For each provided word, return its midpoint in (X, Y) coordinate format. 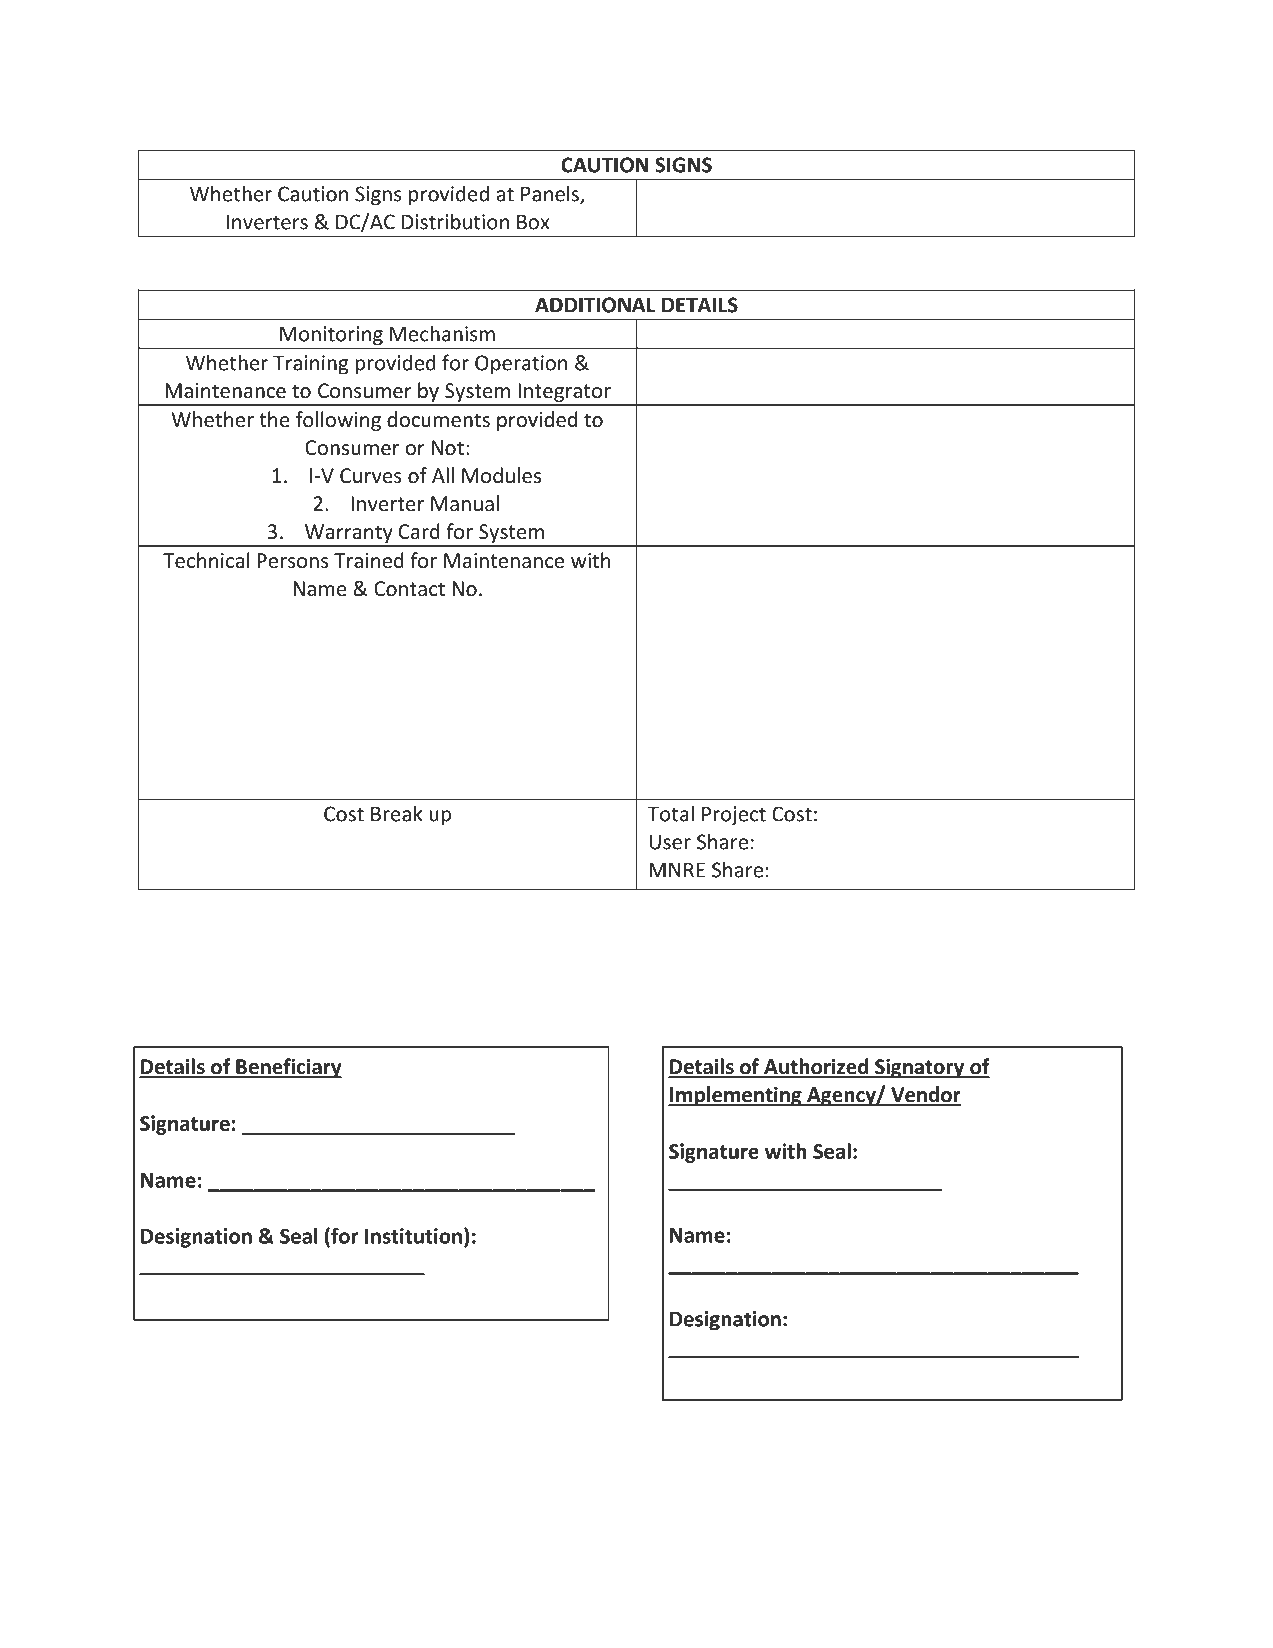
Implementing (736, 1096)
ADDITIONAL (595, 305)
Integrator (564, 394)
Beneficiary (288, 1068)
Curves (371, 475)
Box (533, 222)
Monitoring (331, 337)
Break (397, 813)
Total (671, 813)
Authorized (816, 1067)
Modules (501, 475)
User (670, 842)
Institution (413, 1236)
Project (734, 816)
